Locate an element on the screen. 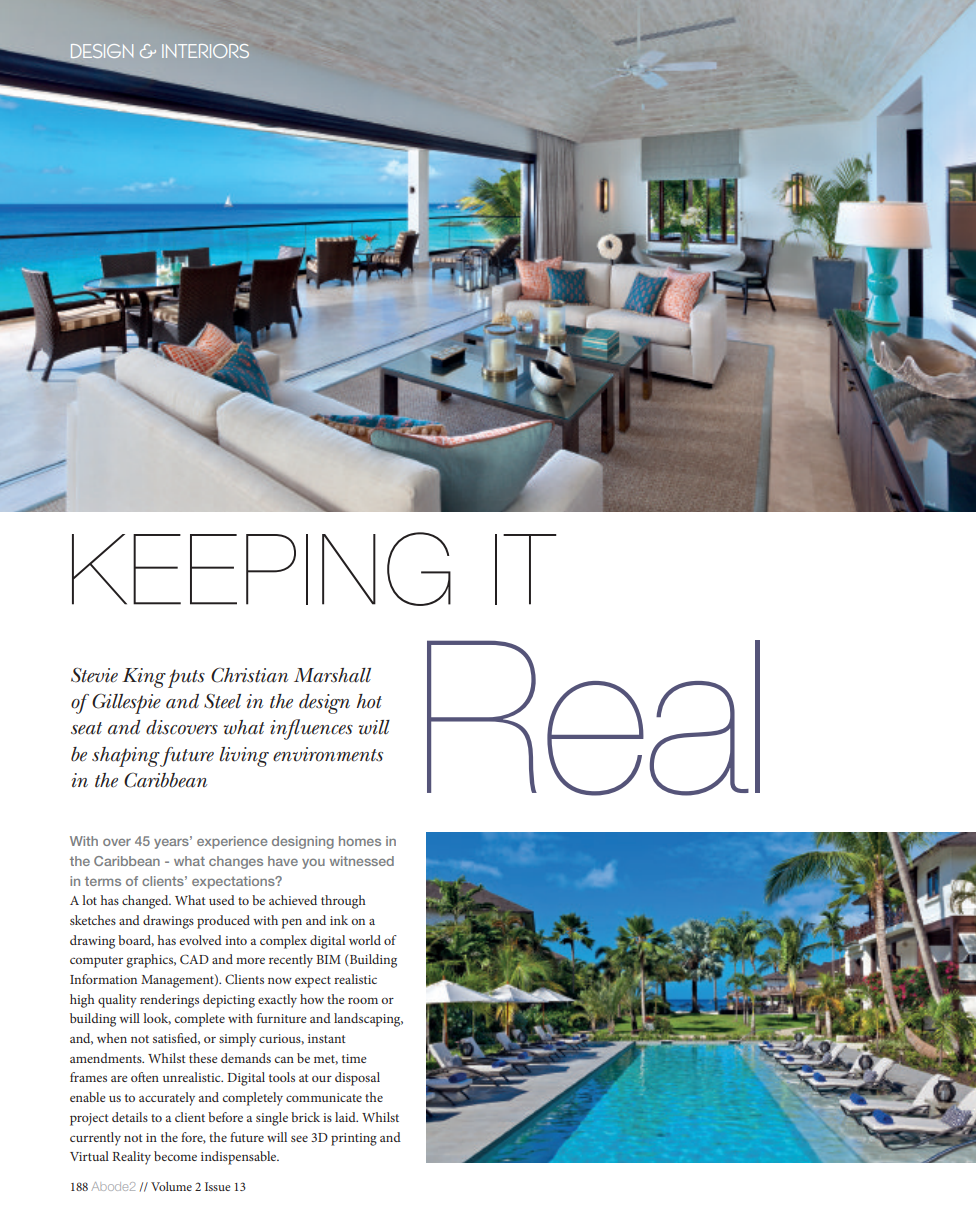 This screenshot has height=1232, width=976. Stevie is located at coordinates (94, 675).
